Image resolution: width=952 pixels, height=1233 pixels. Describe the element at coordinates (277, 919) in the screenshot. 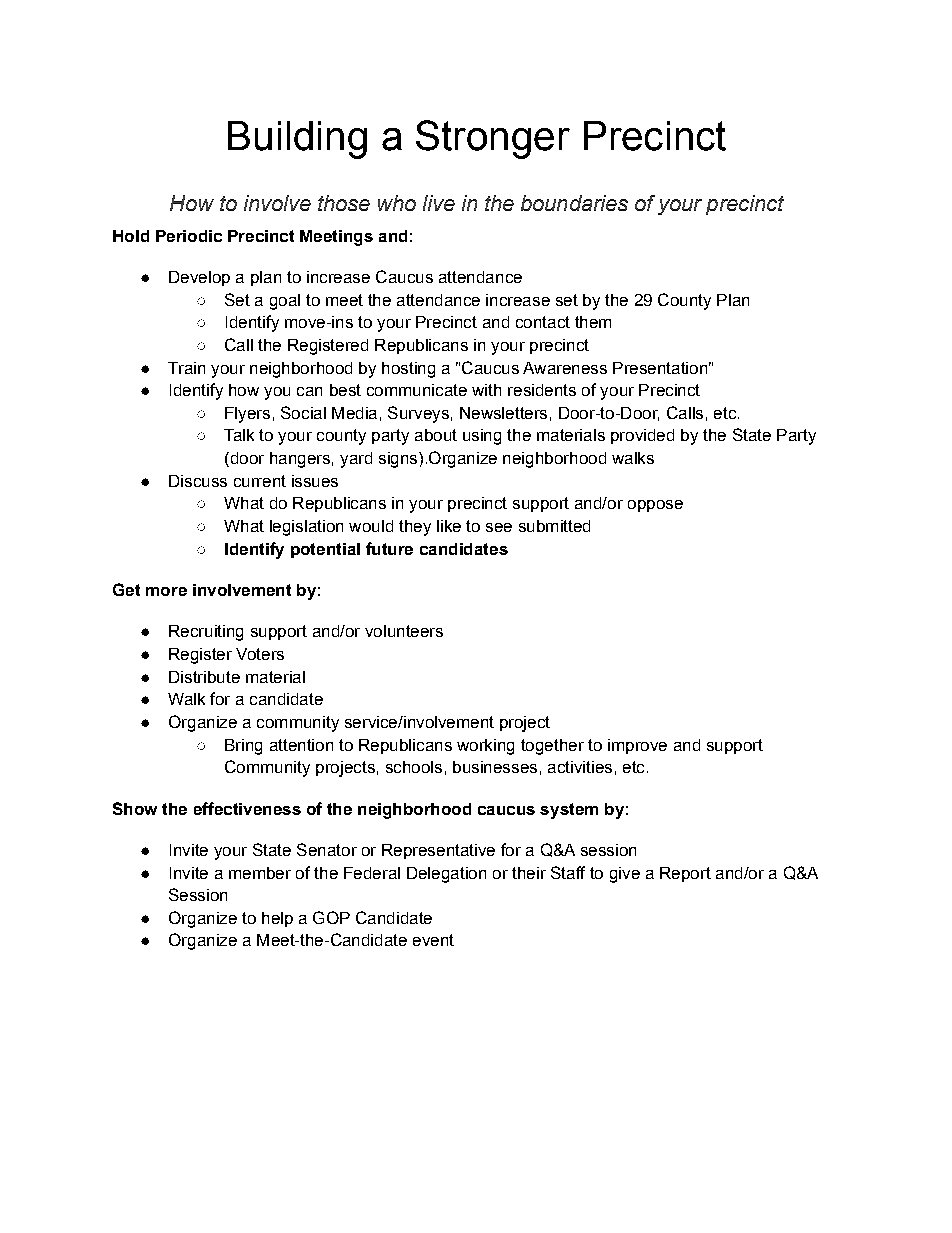

I see `help` at that location.
